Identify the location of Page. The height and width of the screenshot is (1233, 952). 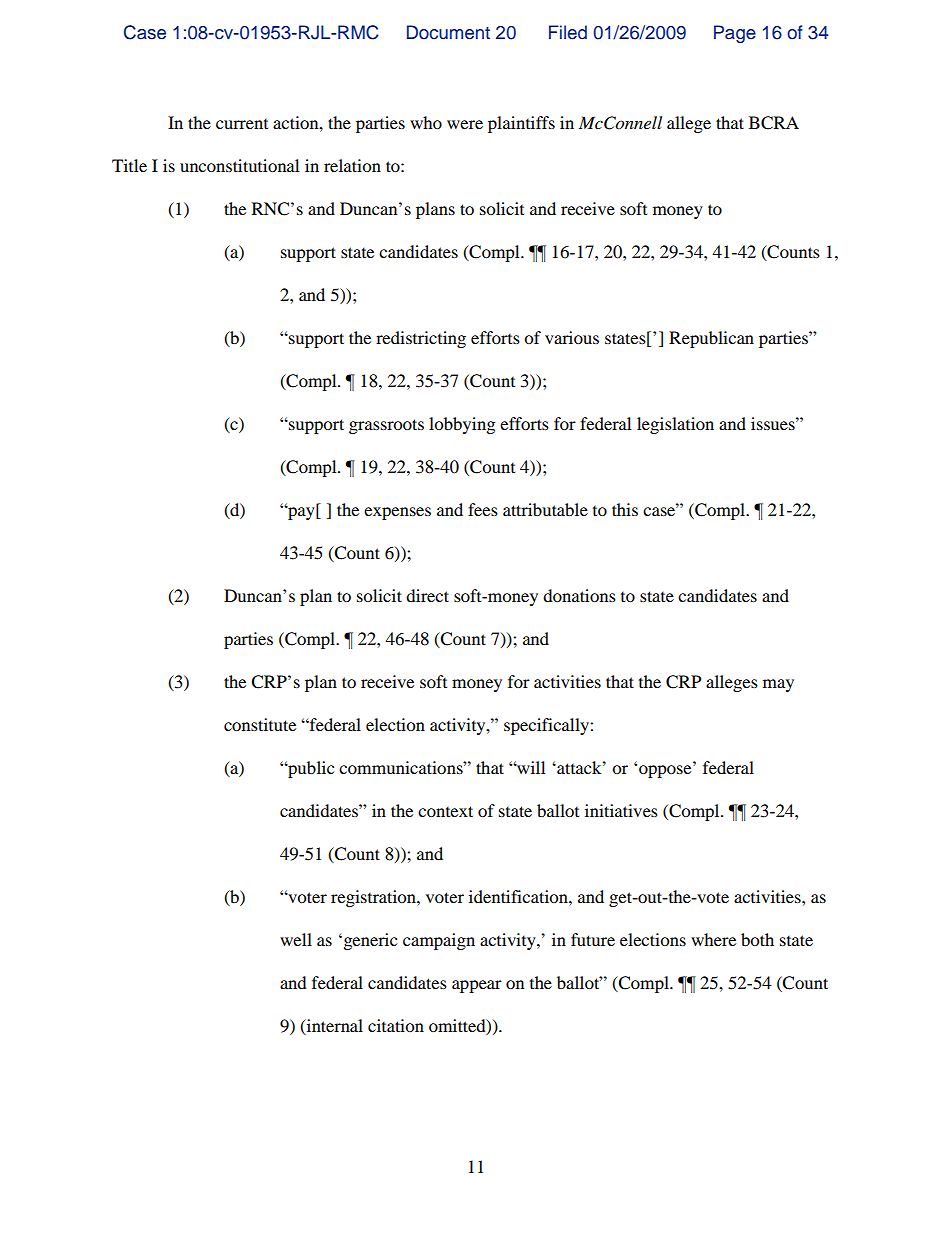
(735, 34).
